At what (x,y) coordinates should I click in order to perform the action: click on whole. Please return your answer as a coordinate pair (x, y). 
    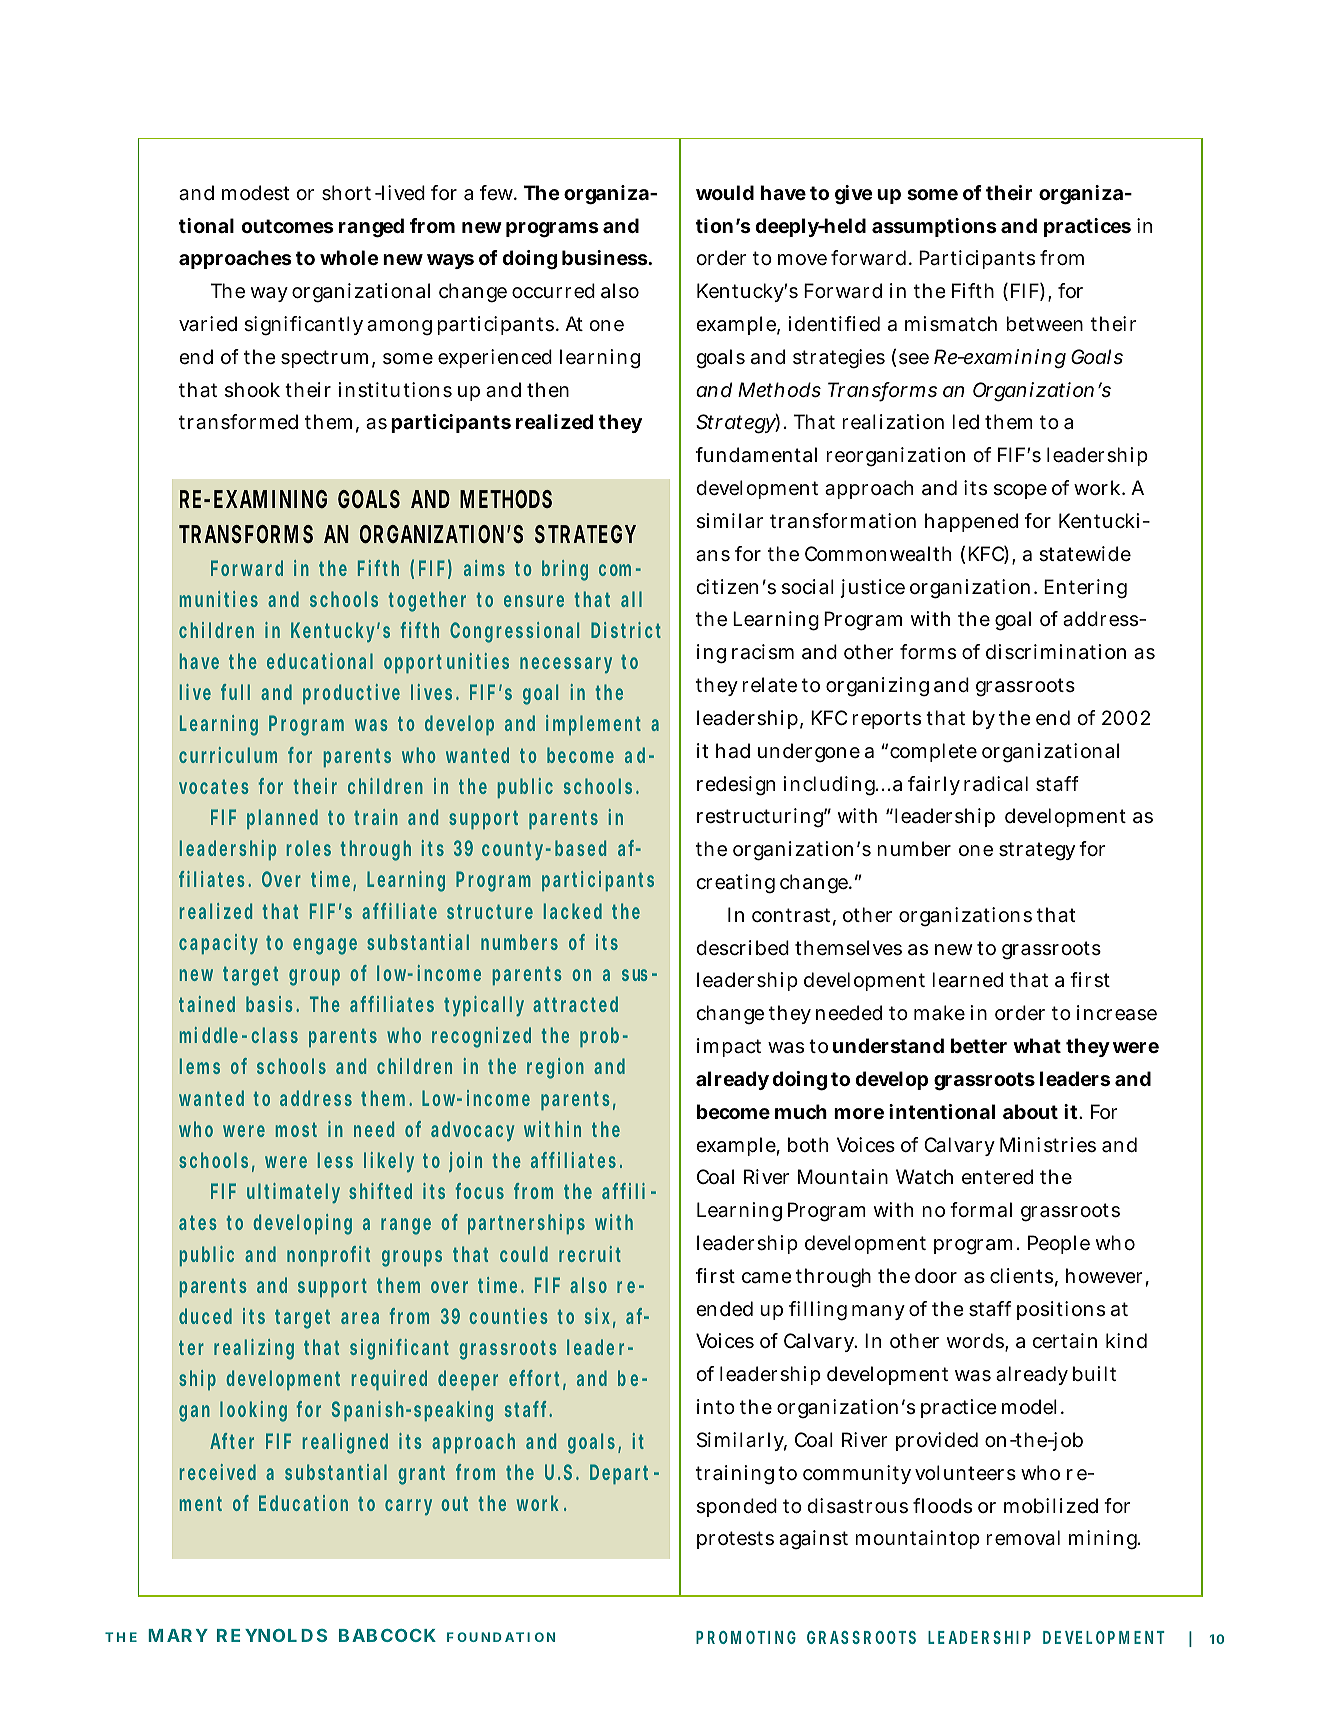
    Looking at the image, I should click on (349, 257).
